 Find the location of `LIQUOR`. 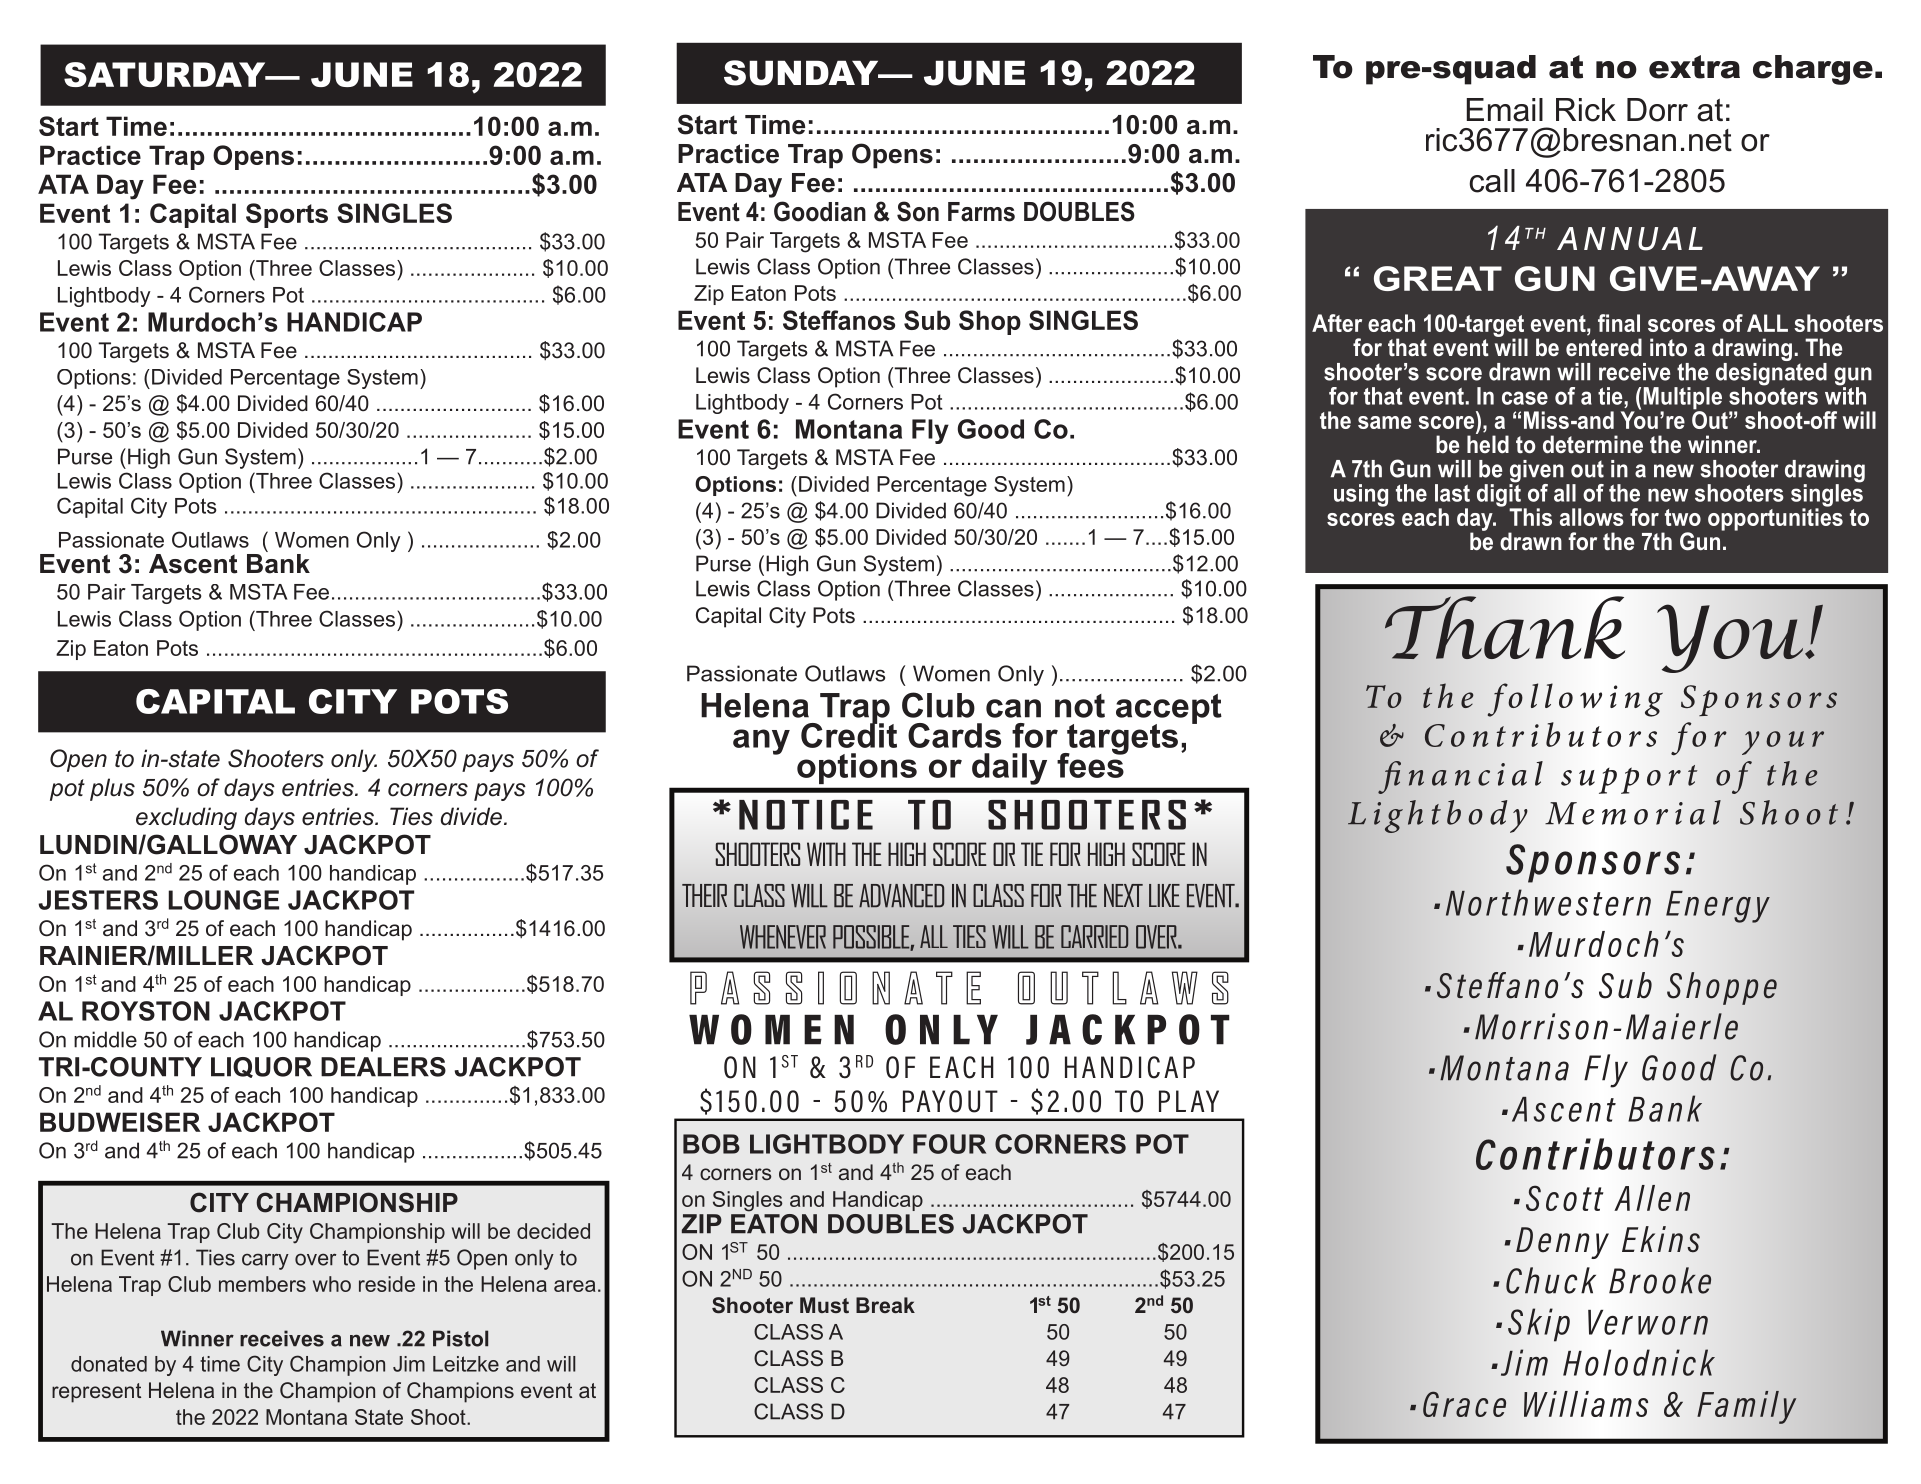

LIQUOR is located at coordinates (261, 1067).
